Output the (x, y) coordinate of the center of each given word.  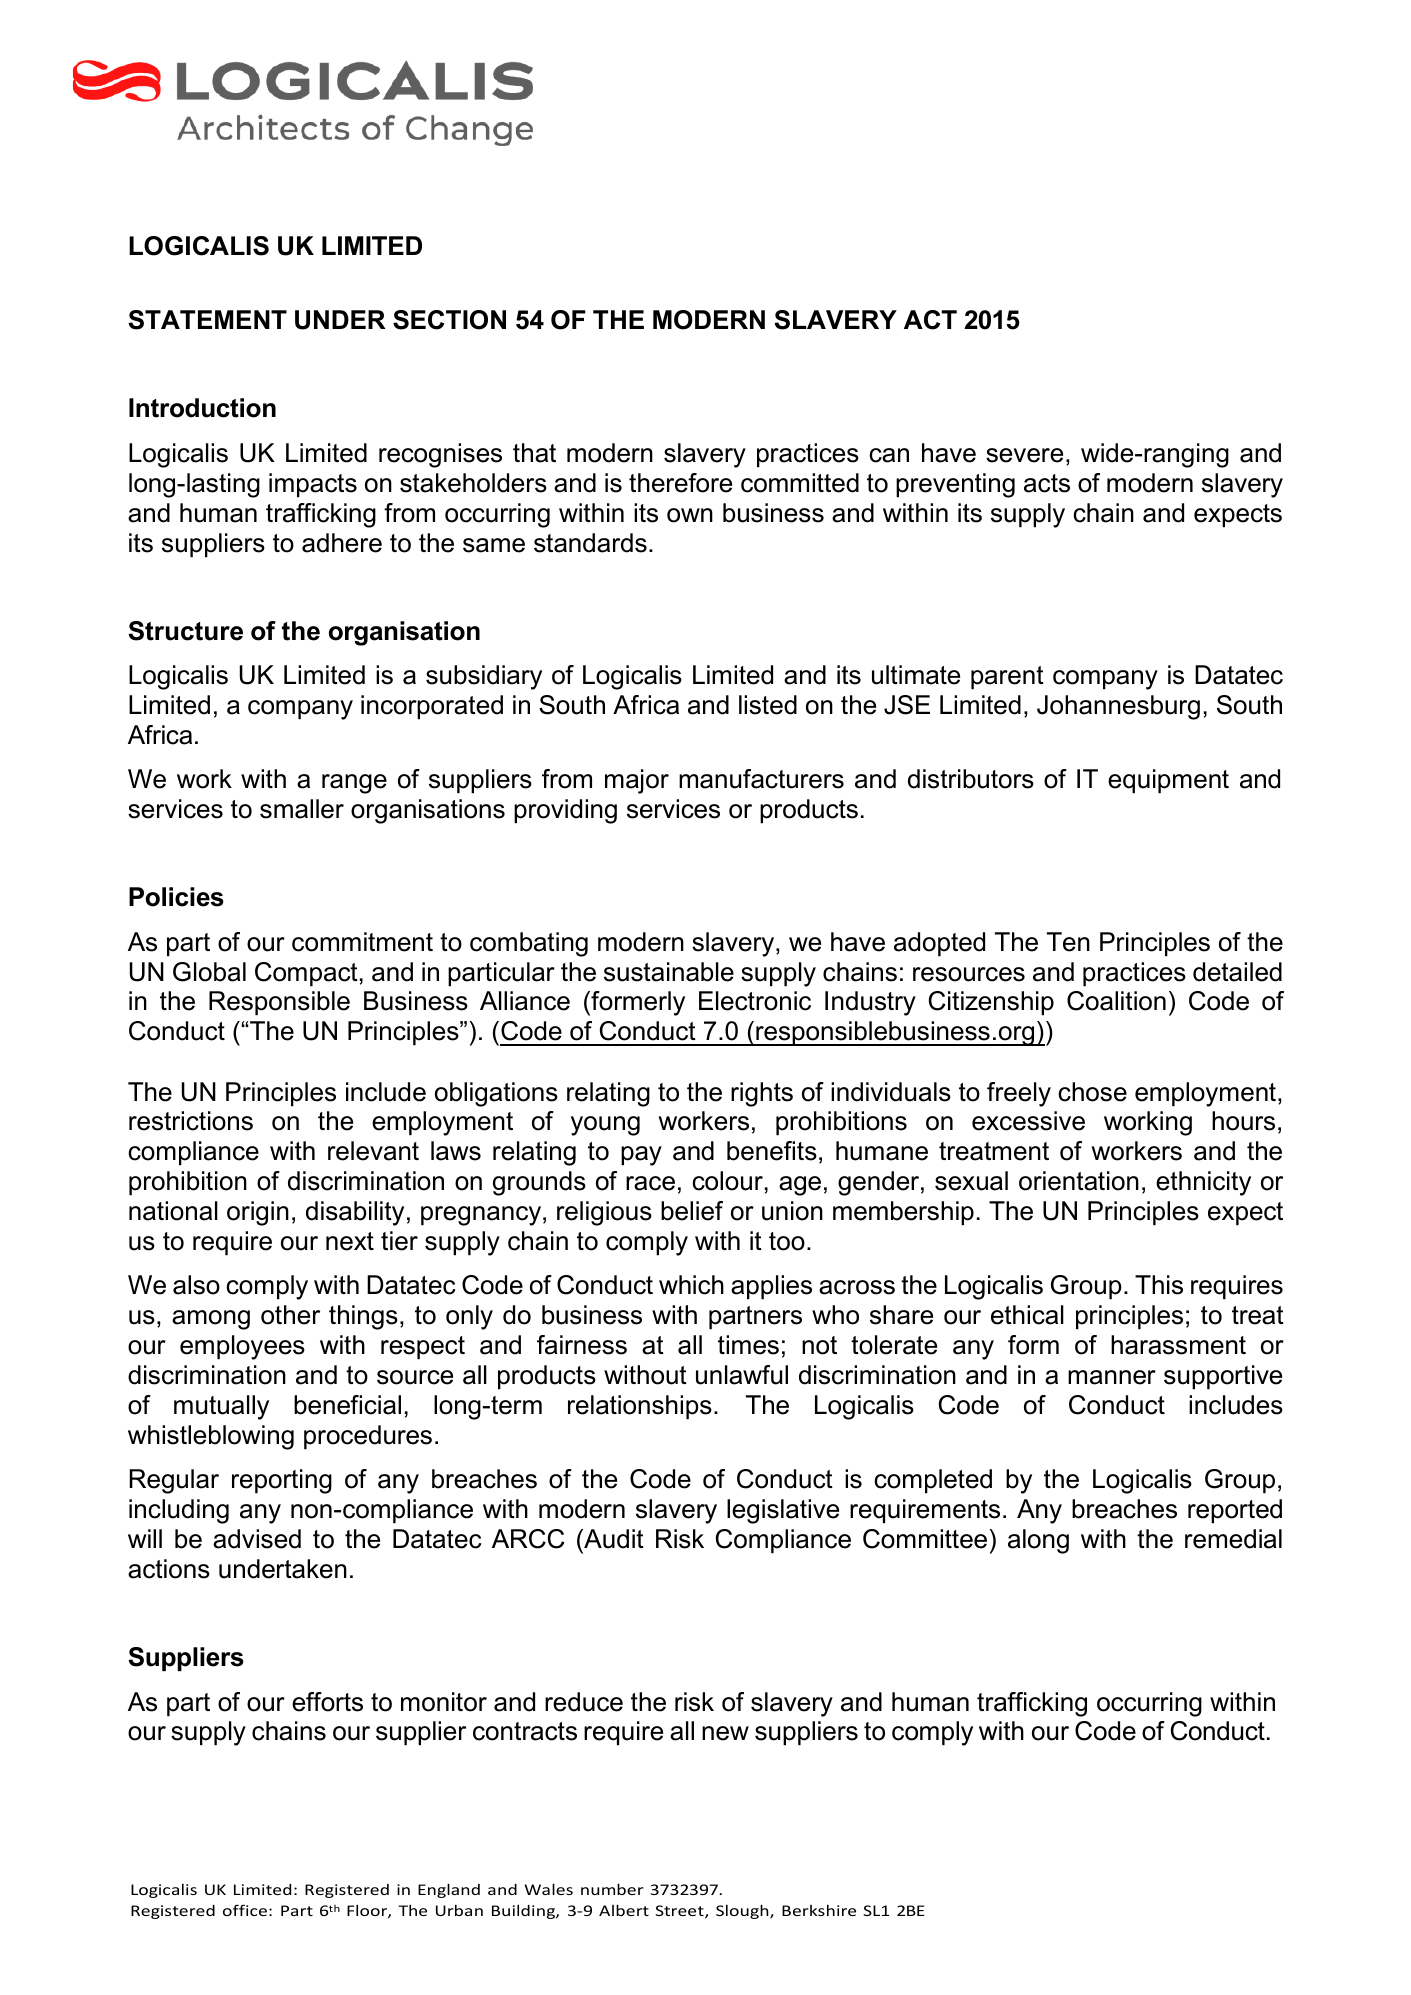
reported (1235, 1511)
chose (1092, 1092)
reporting (282, 1481)
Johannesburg (1118, 707)
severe (1024, 455)
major (637, 781)
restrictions (191, 1121)
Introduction (202, 408)
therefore (680, 483)
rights (762, 1094)
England (449, 1890)
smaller (302, 809)
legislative (783, 1511)
